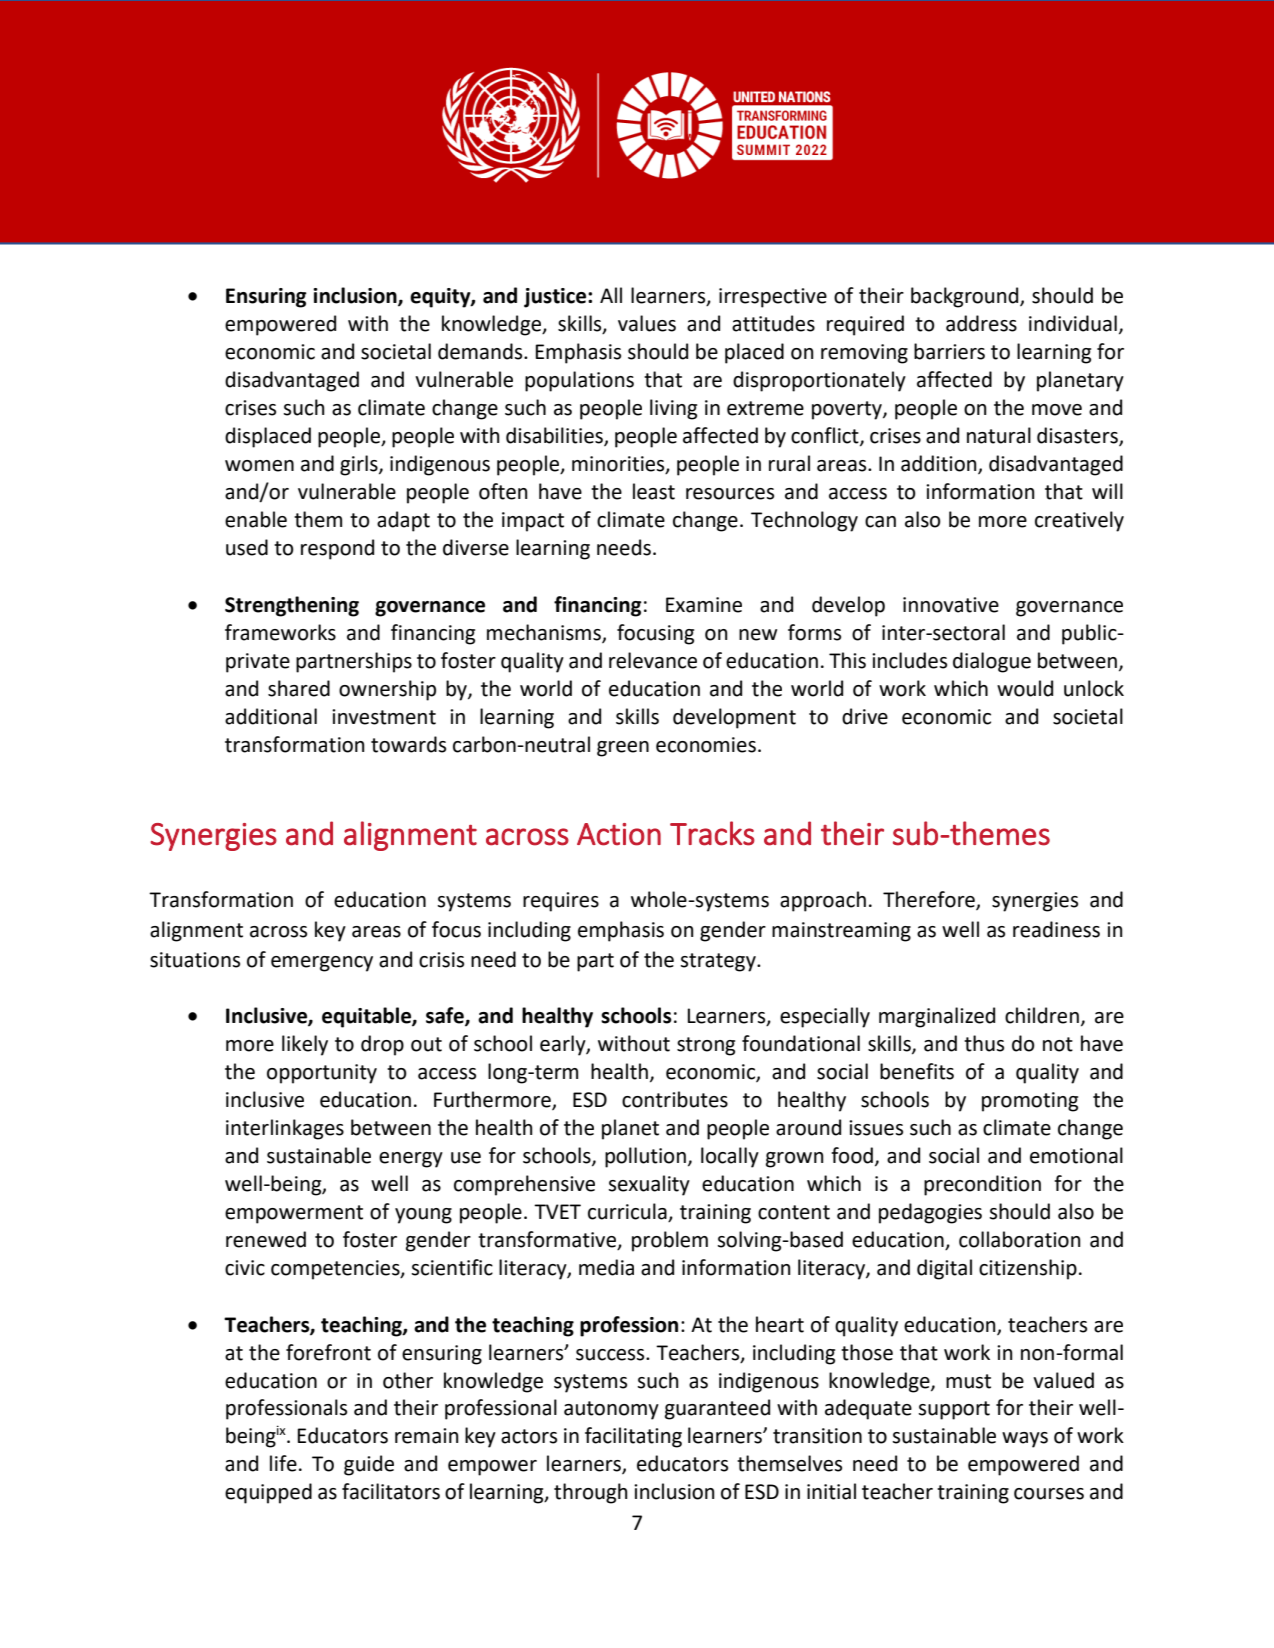 The image size is (1274, 1648). Describe the element at coordinates (322, 964) in the page. I see `emergency` at that location.
